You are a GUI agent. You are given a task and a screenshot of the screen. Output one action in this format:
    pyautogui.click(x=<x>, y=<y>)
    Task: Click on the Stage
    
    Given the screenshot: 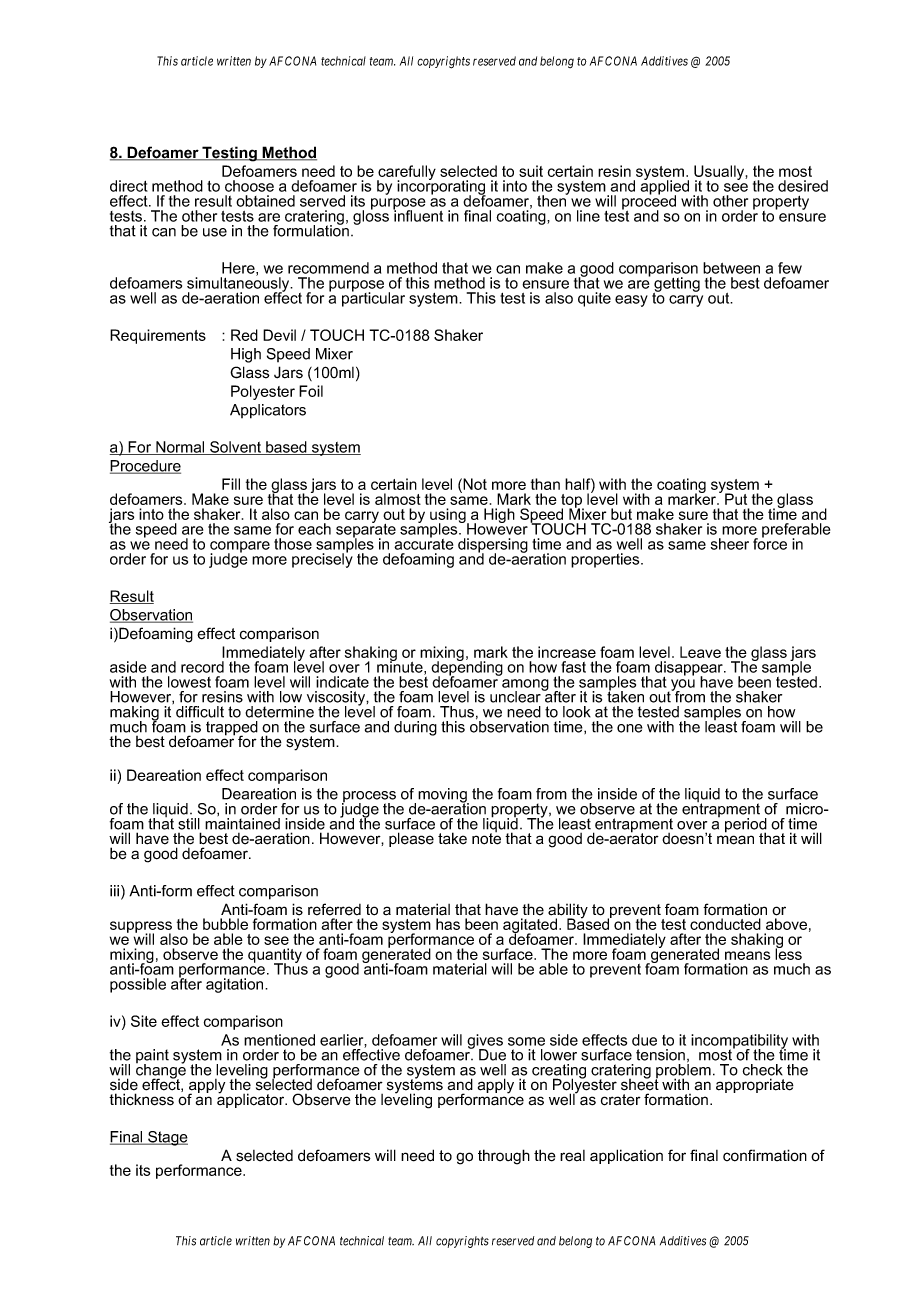 What is the action you would take?
    pyautogui.click(x=167, y=1138)
